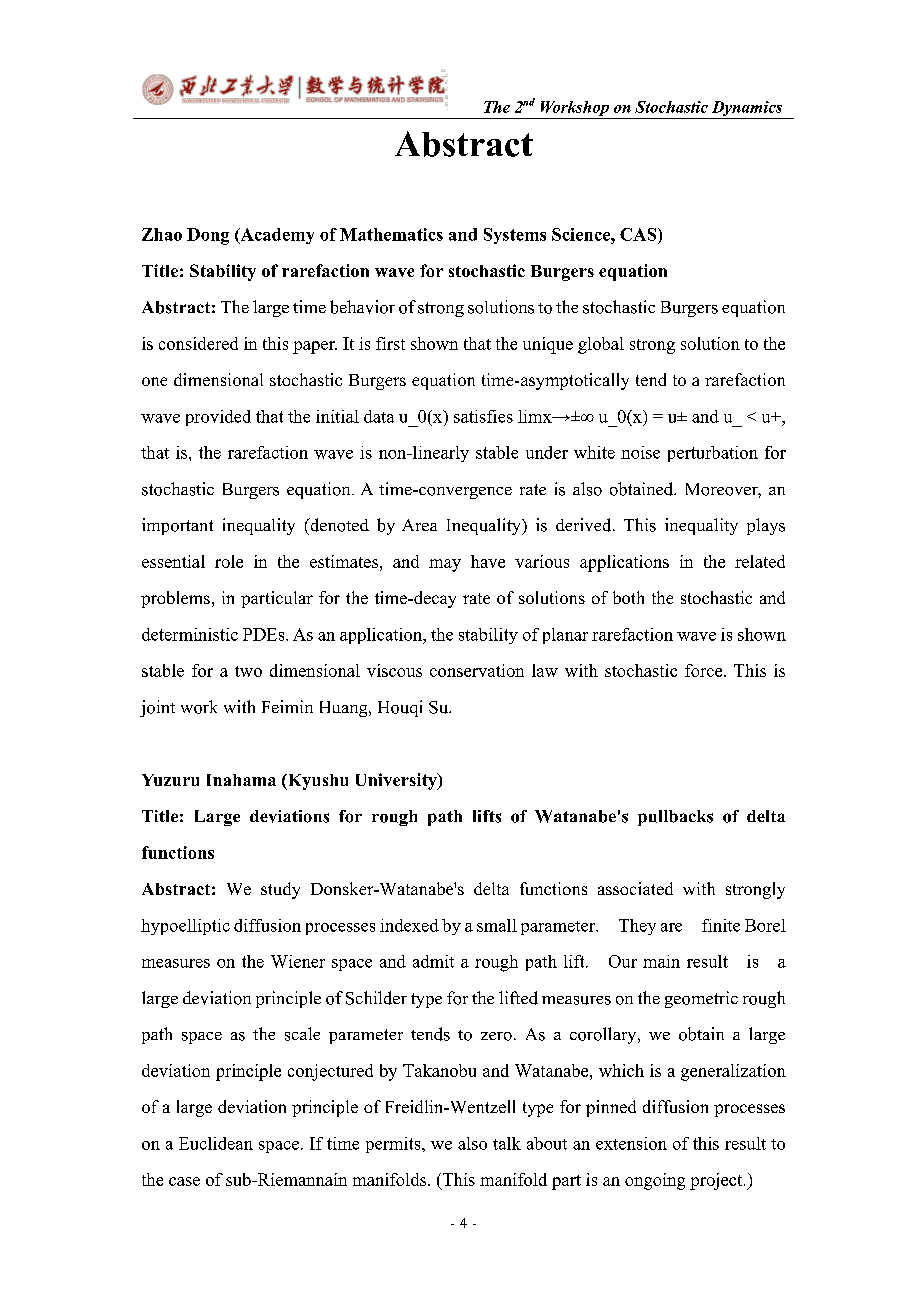 This document has height=1308, width=924. I want to click on Dong, so click(208, 236).
